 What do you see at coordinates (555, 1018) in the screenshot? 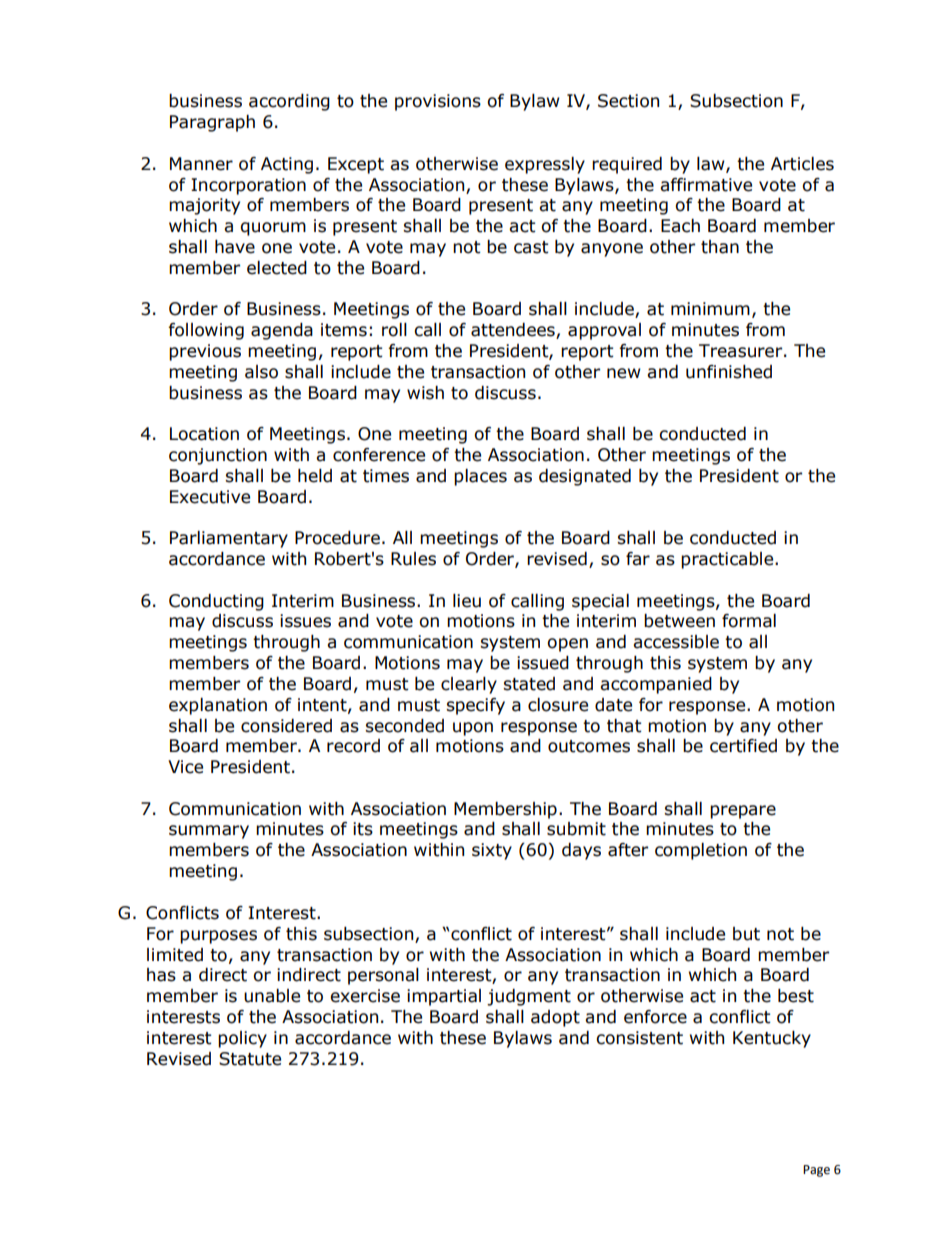
I see `adopt` at bounding box center [555, 1018].
